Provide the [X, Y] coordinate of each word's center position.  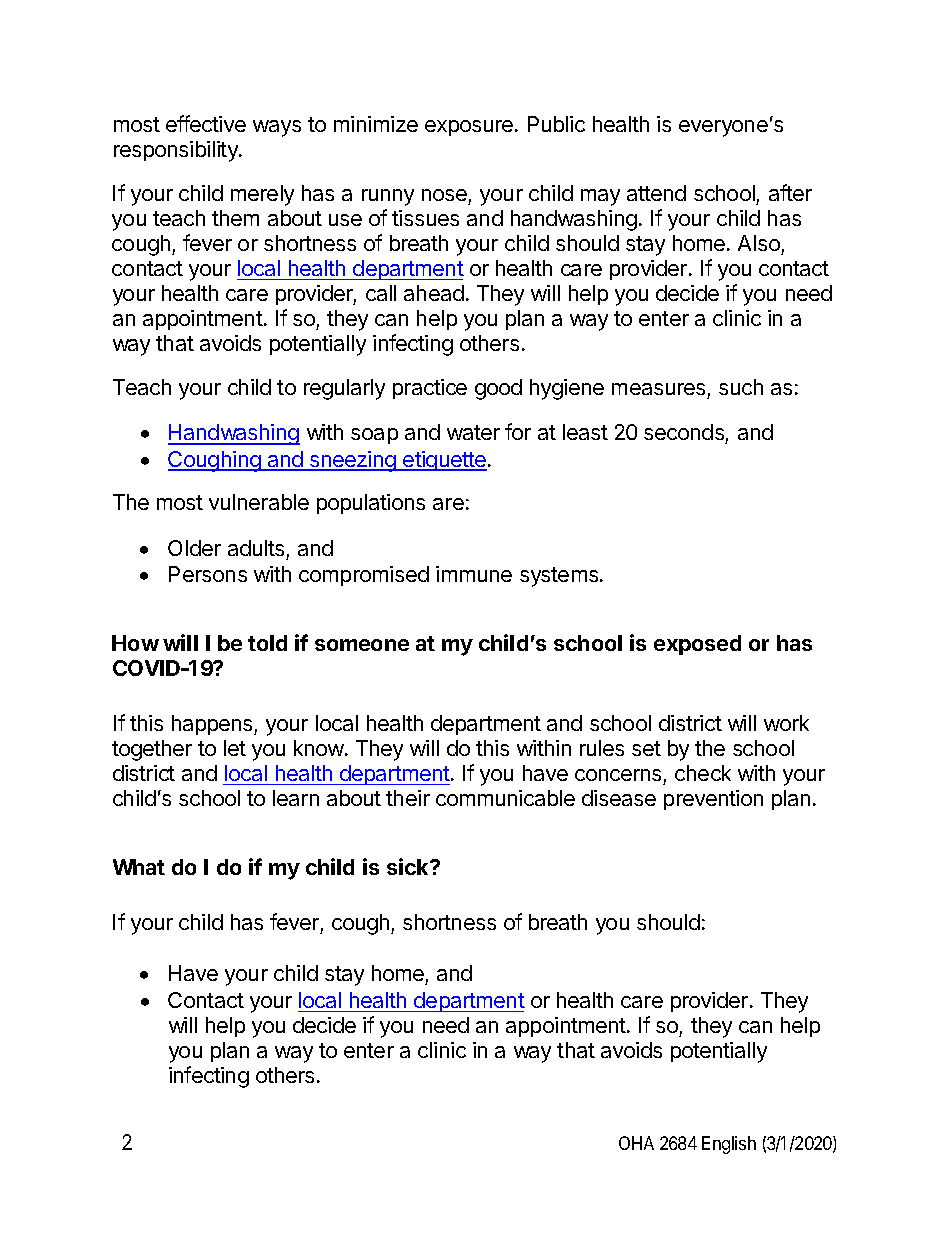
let [235, 748]
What [139, 867]
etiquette [444, 461]
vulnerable [259, 502]
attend [656, 193]
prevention [713, 800]
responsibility [177, 151]
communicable [505, 798]
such [741, 387]
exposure [470, 128]
